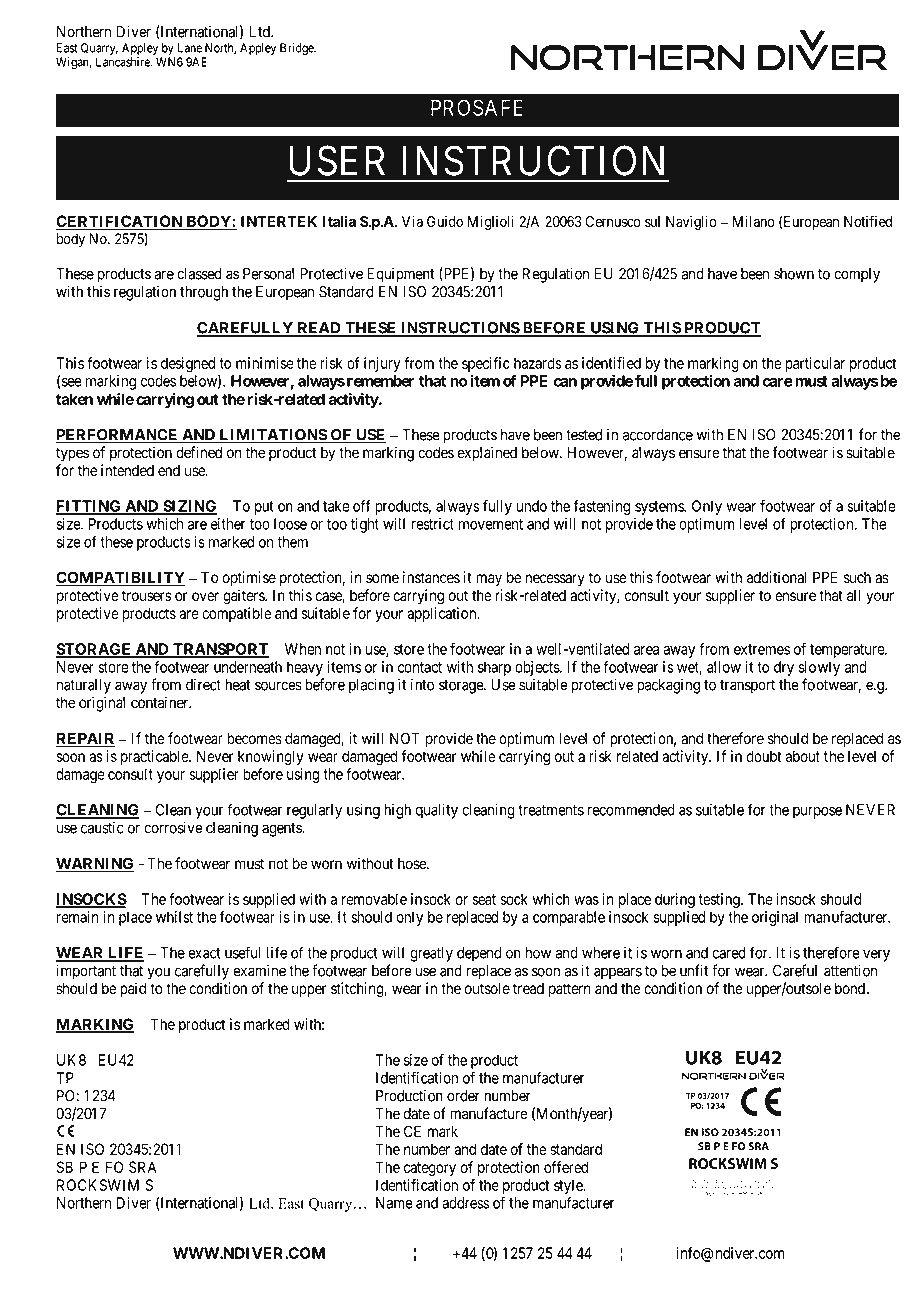  Describe the element at coordinates (754, 221) in the screenshot. I see `Milano` at that location.
